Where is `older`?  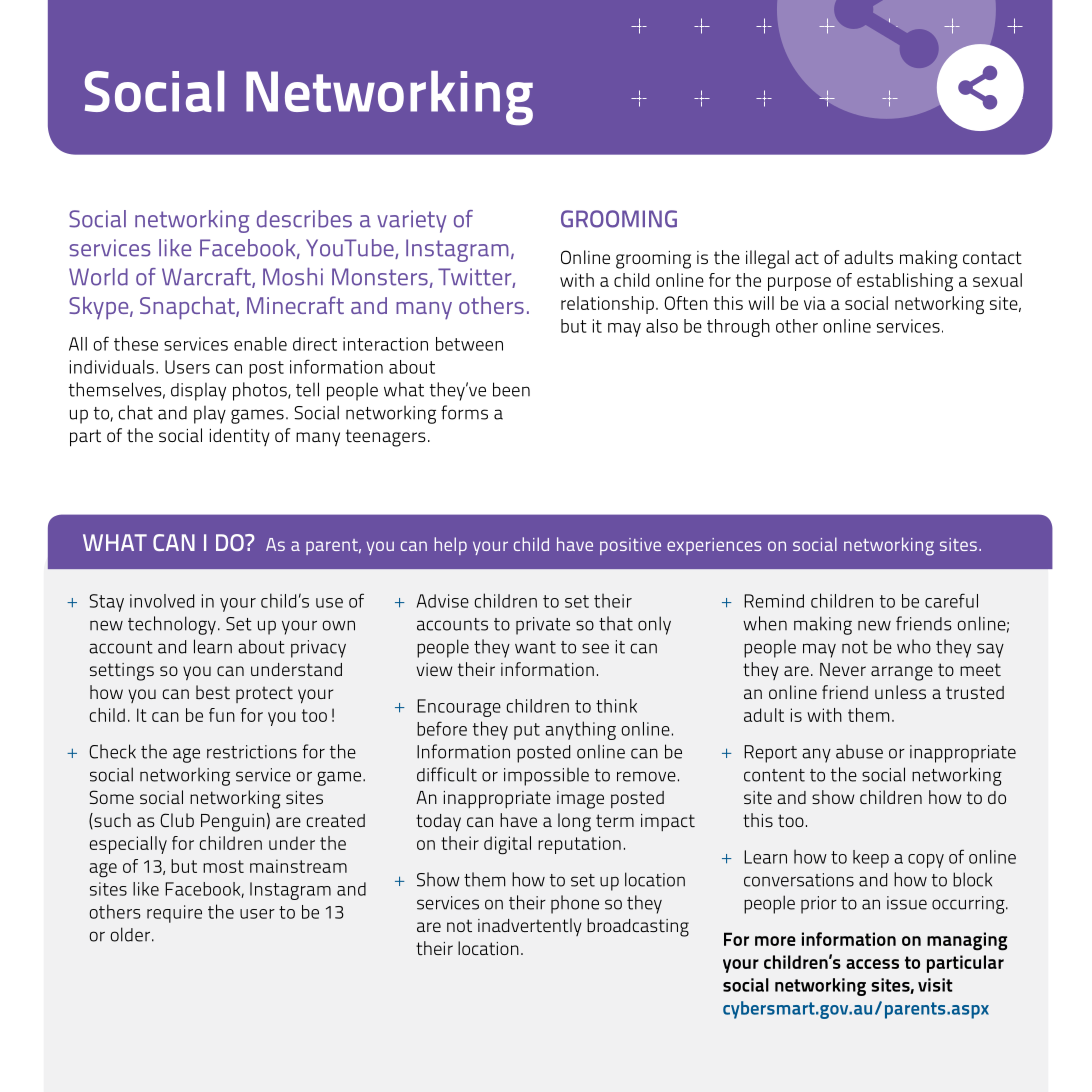
older is located at coordinates (130, 934).
